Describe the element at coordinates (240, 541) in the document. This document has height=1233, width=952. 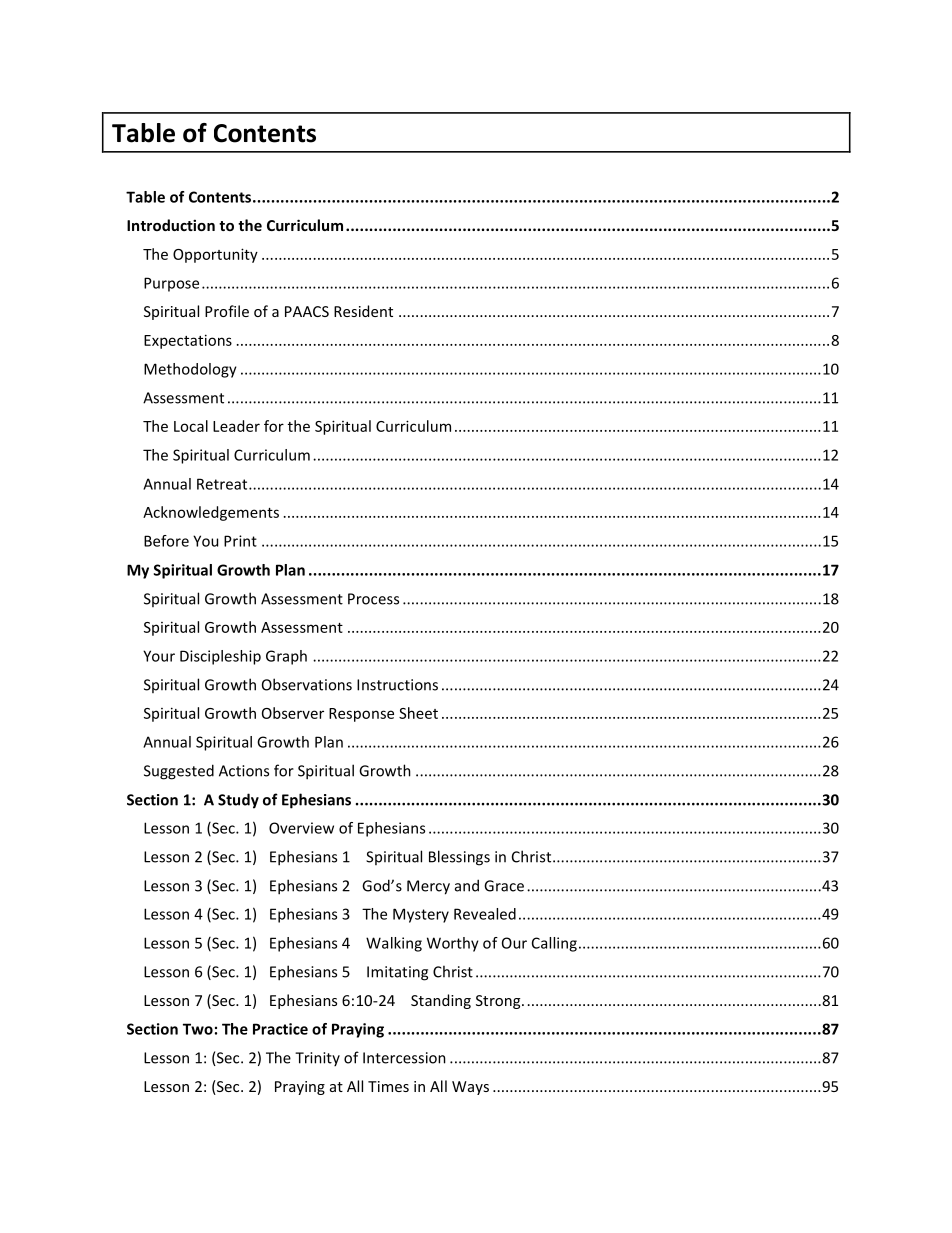
I see `Print` at that location.
